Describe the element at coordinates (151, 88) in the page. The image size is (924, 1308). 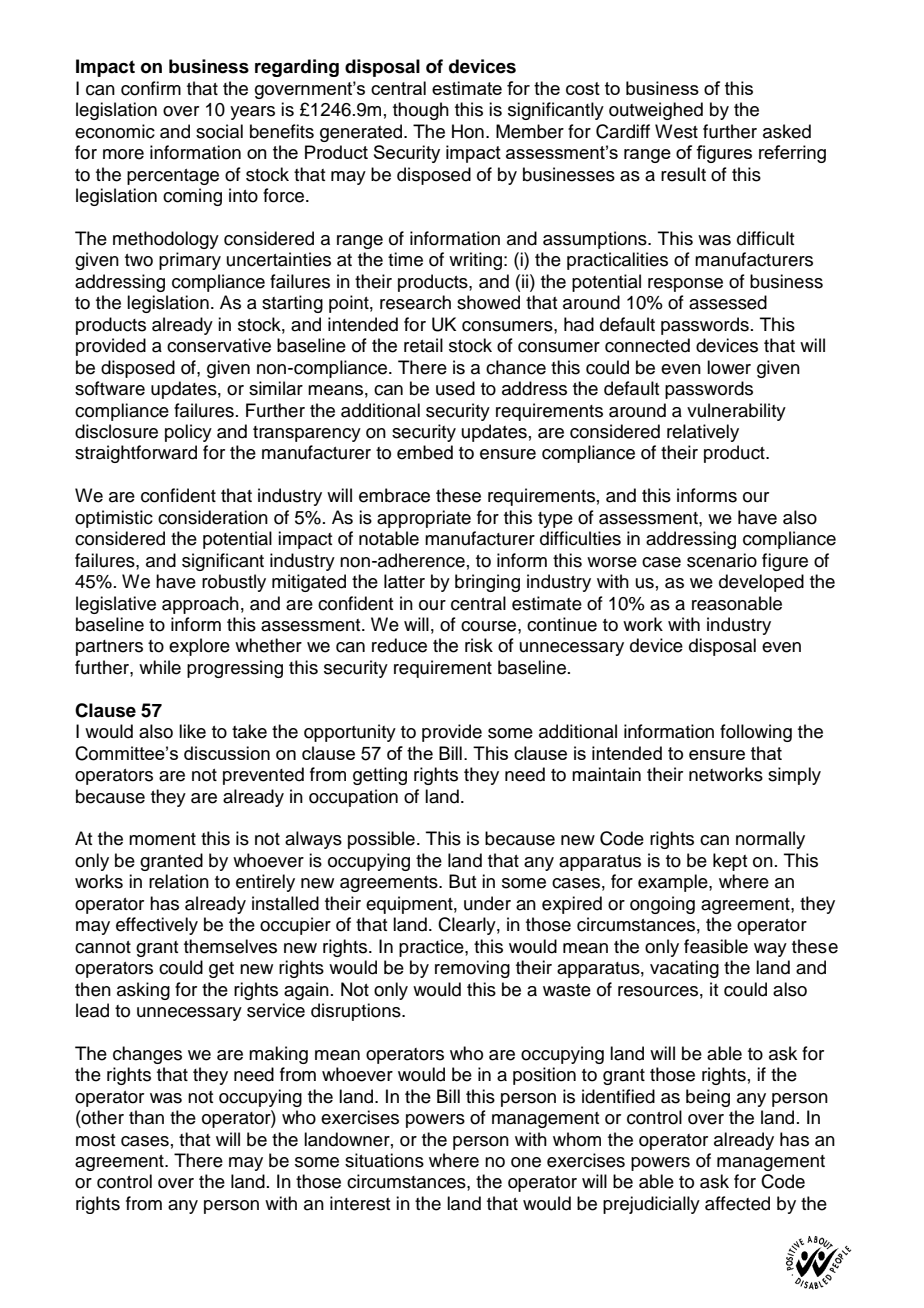
I see `confirm` at that location.
